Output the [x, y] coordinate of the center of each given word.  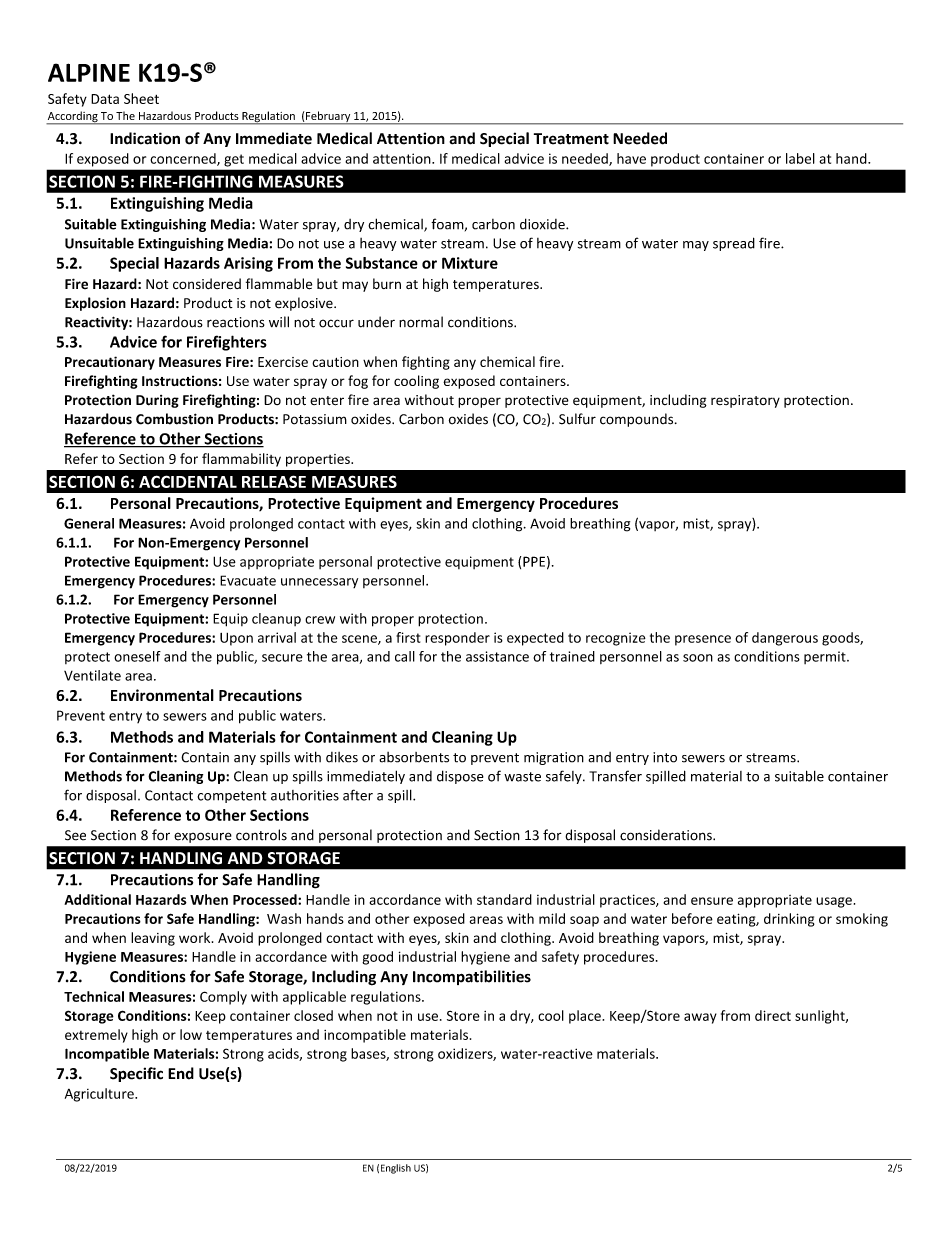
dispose [460, 777]
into [665, 757]
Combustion [174, 419]
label [800, 158]
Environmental [162, 695]
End [181, 1073]
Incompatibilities [472, 977]
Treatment [571, 139]
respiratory [745, 401]
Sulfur [577, 419]
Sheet [141, 98]
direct [773, 1015]
